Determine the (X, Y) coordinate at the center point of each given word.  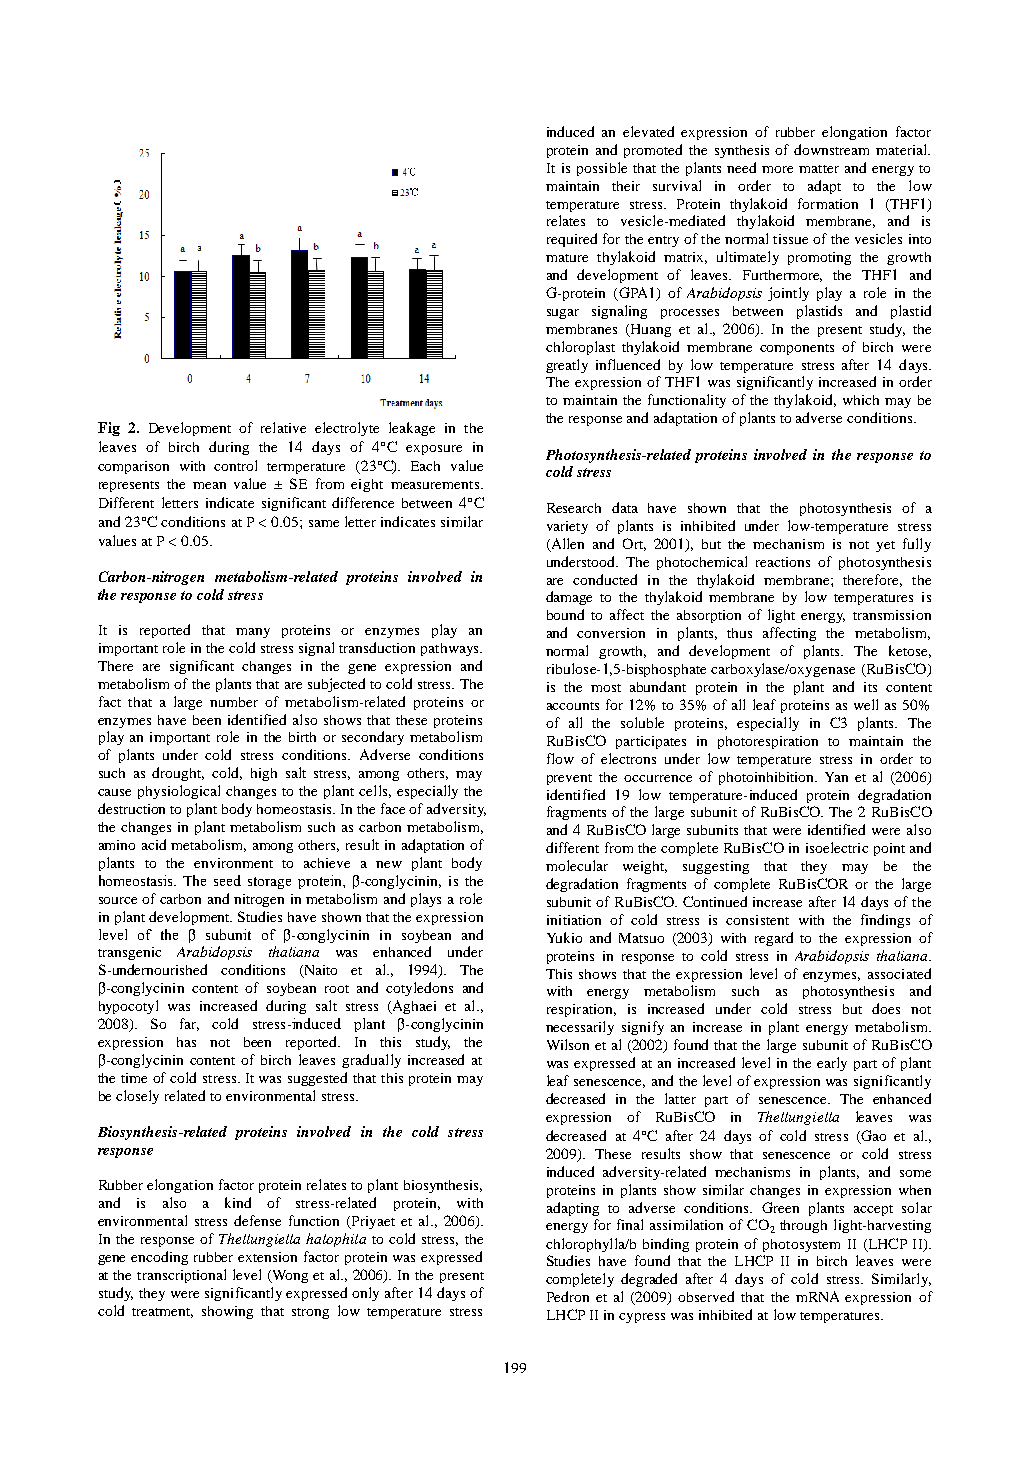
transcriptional (181, 1276)
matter (819, 169)
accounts (573, 706)
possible (602, 169)
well (866, 704)
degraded (649, 1280)
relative (283, 427)
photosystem (801, 1245)
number (234, 702)
